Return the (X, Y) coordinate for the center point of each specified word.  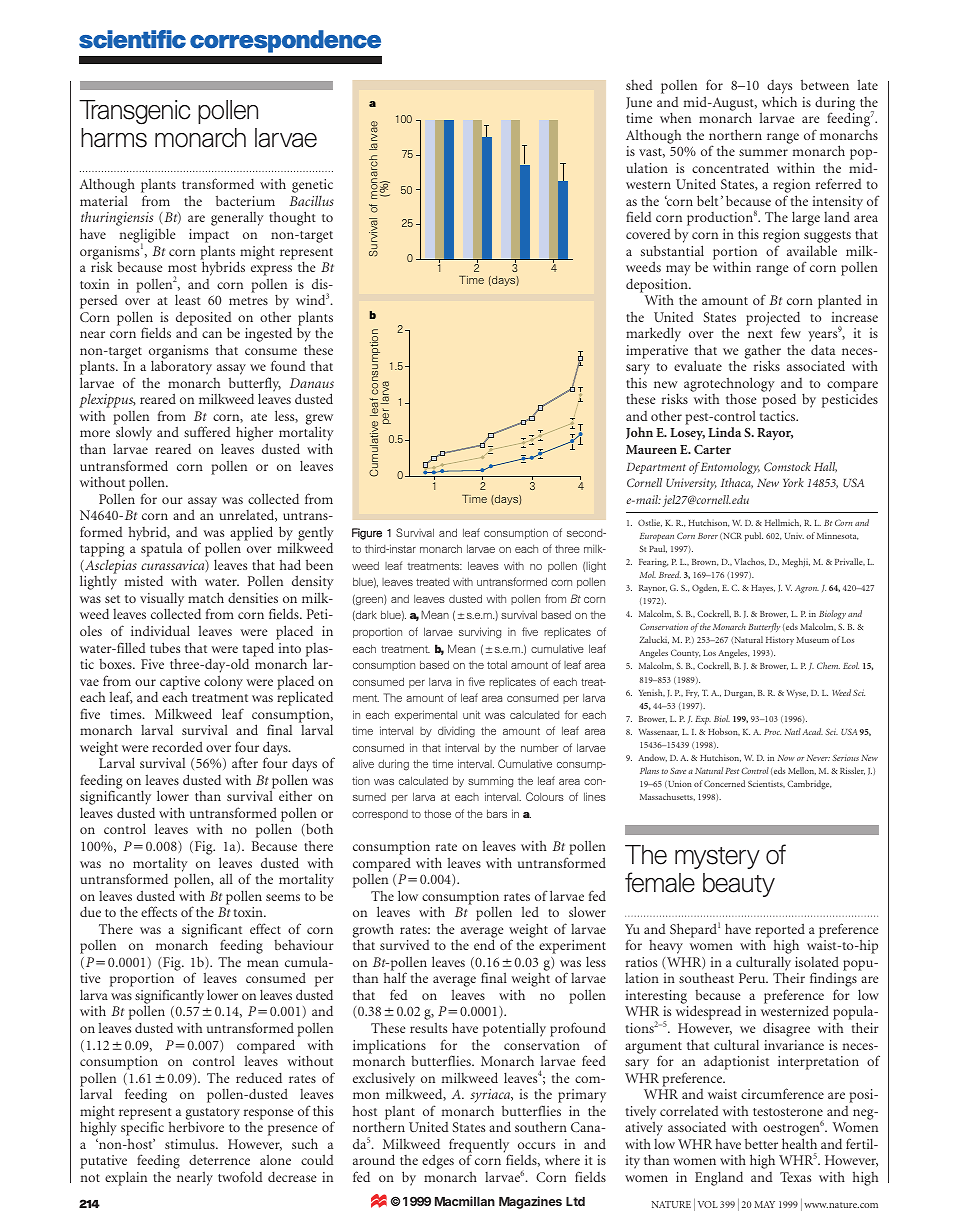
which (779, 101)
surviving (480, 633)
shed (639, 85)
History (780, 641)
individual (160, 630)
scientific (132, 39)
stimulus (191, 1144)
